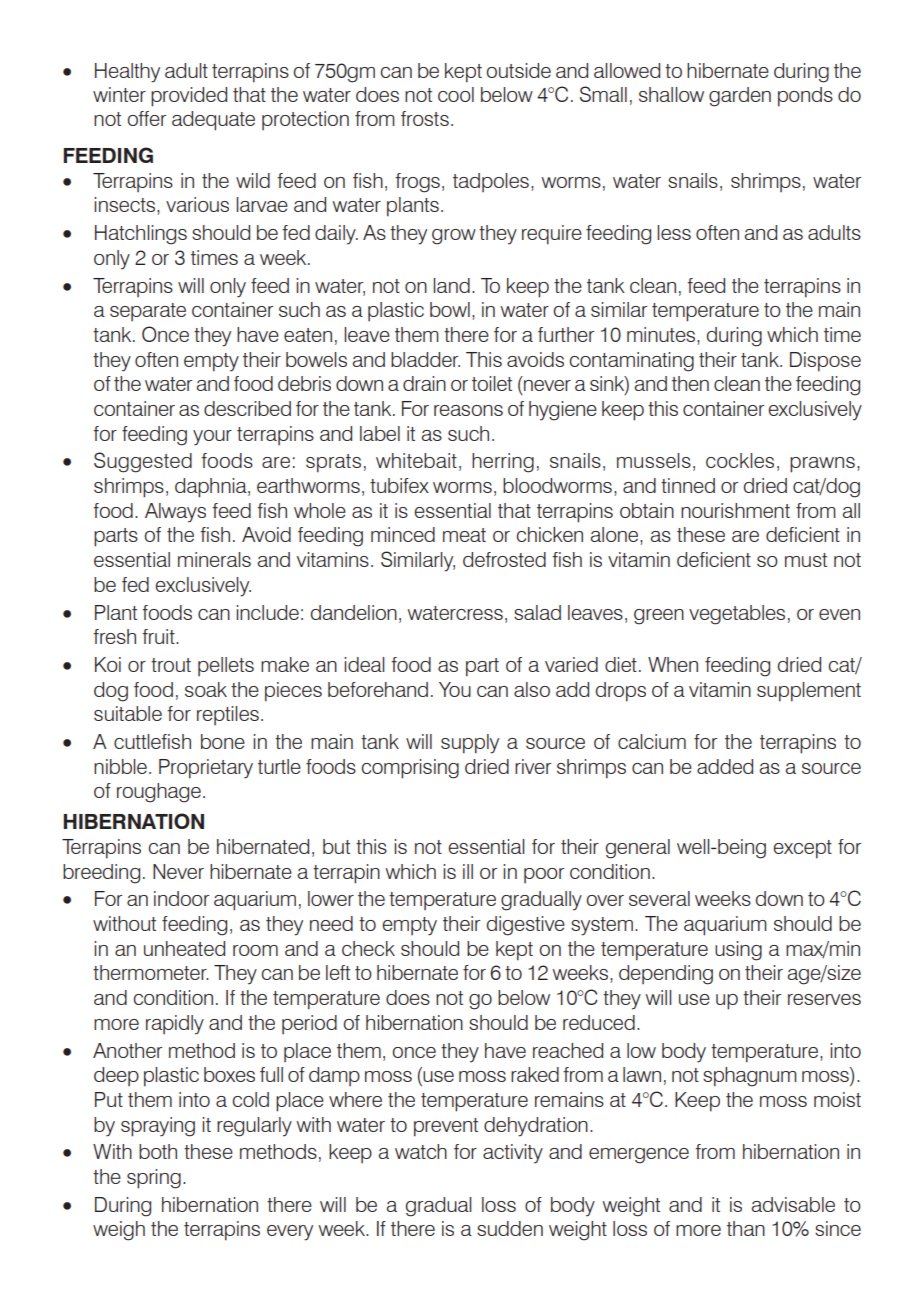 This document has width=924, height=1311. Describe the element at coordinates (510, 1228) in the document. I see `sudden` at that location.
